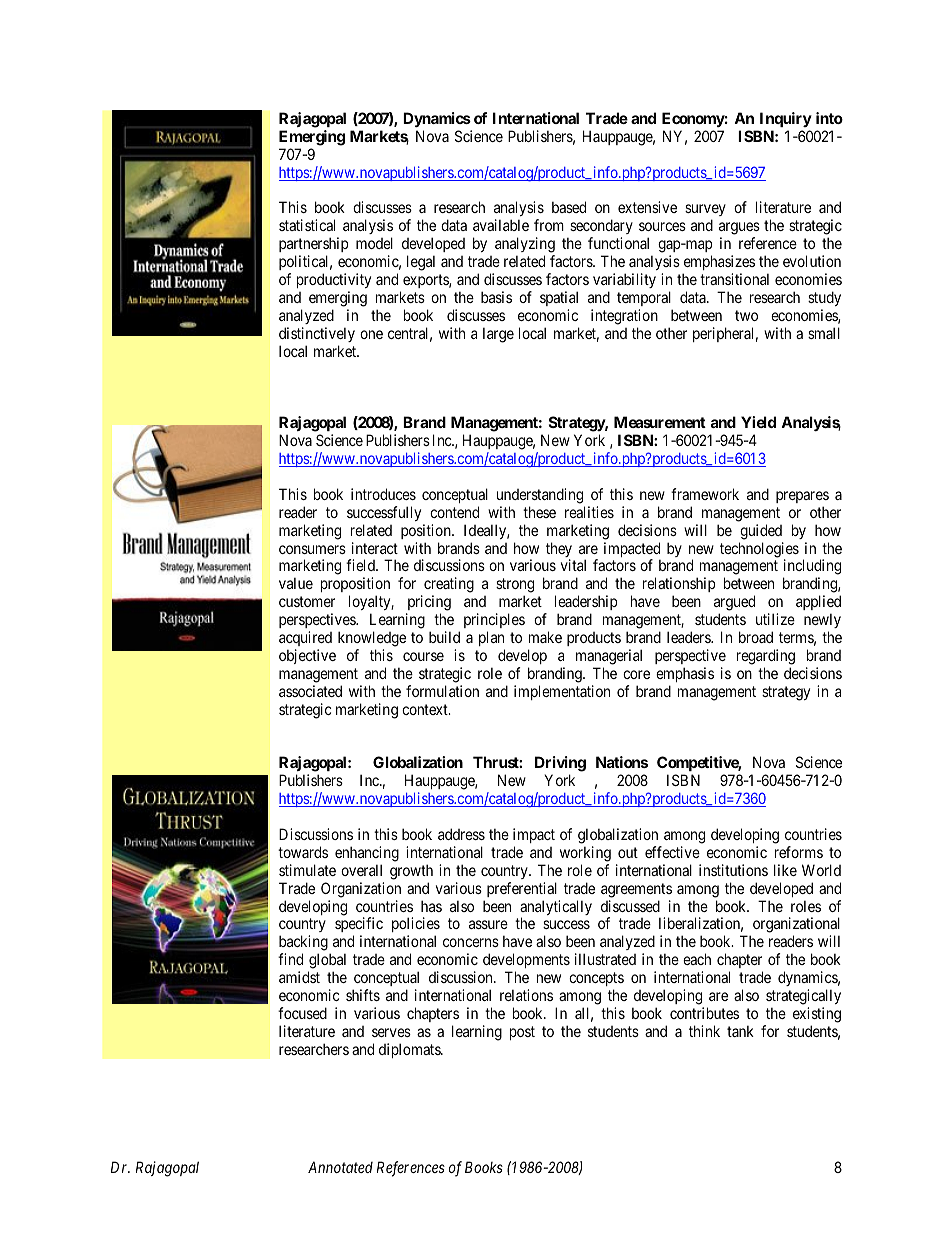 The image size is (952, 1233). Describe the element at coordinates (498, 335) in the screenshot. I see `large` at that location.
